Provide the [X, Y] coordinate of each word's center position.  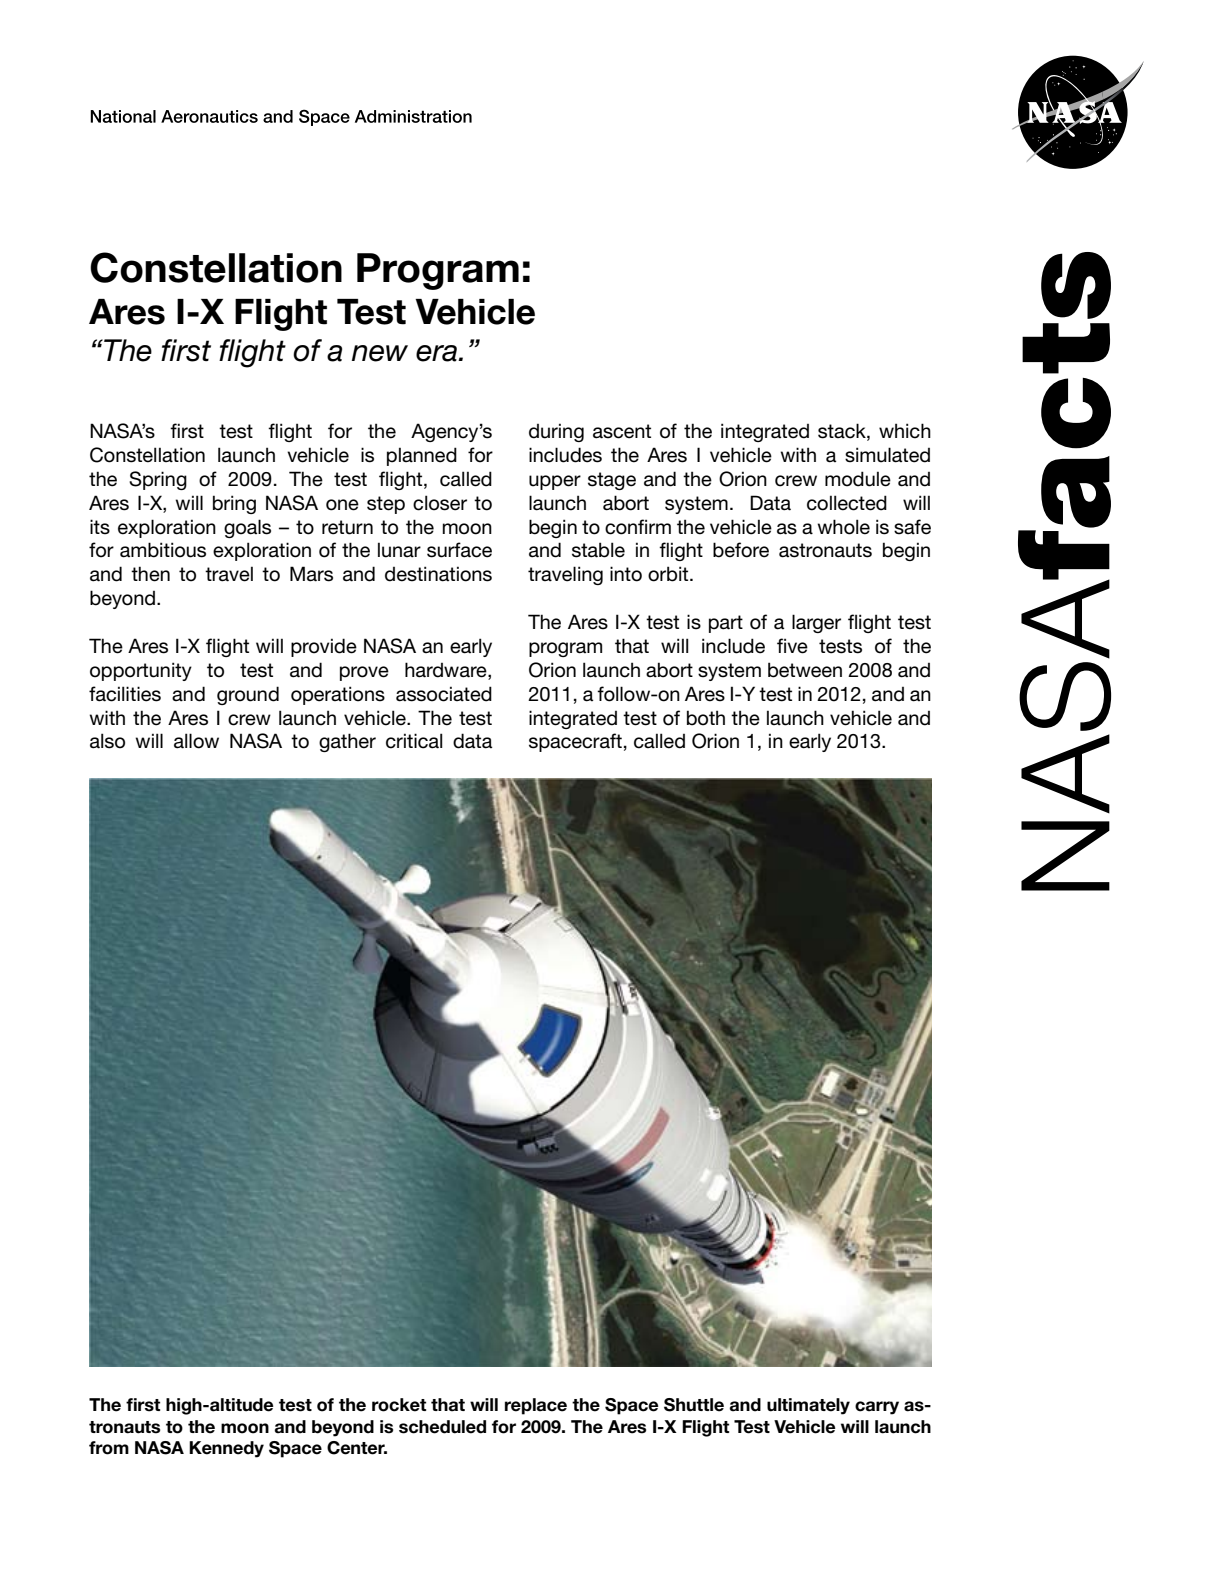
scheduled [442, 1427]
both [706, 718]
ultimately [808, 1406]
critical [414, 741]
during [556, 432]
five [792, 646]
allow [196, 741]
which [905, 431]
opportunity [141, 671]
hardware [447, 671]
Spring [158, 480]
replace [536, 1406]
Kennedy [226, 1449]
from [109, 1448]
